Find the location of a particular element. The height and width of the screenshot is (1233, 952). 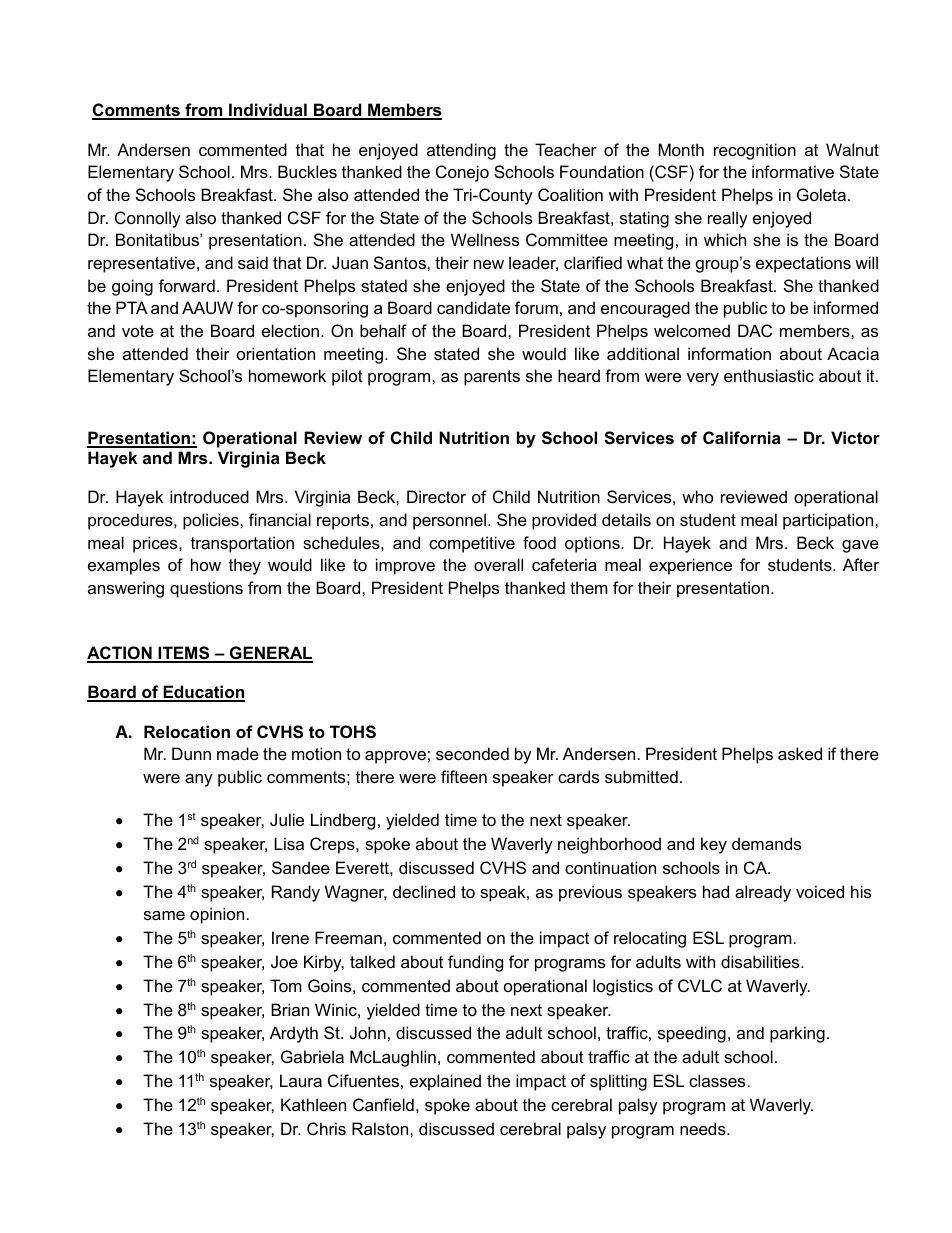

overall is located at coordinates (498, 564).
